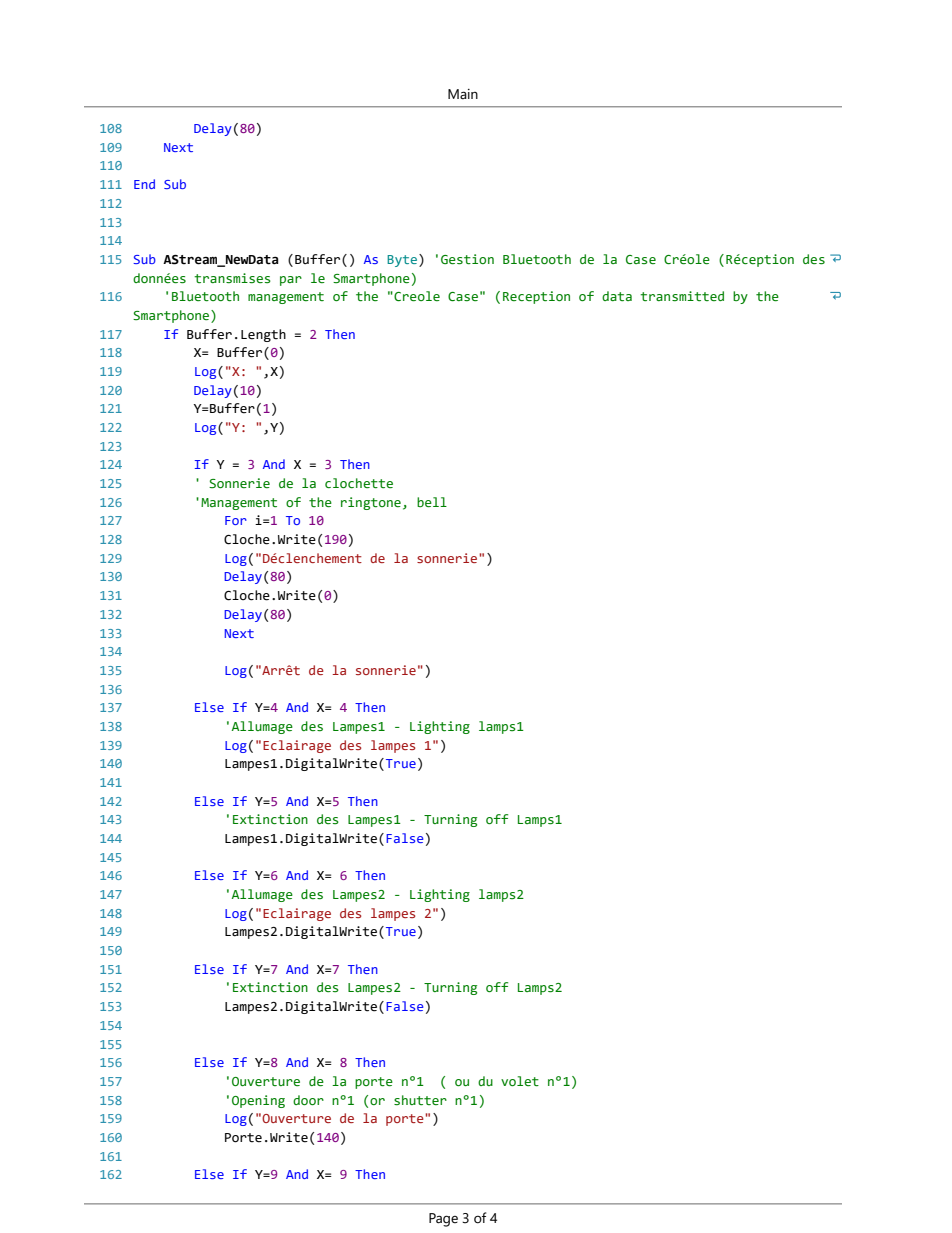 The height and width of the screenshot is (1233, 952). What do you see at coordinates (291, 281) in the screenshot?
I see `par` at bounding box center [291, 281].
